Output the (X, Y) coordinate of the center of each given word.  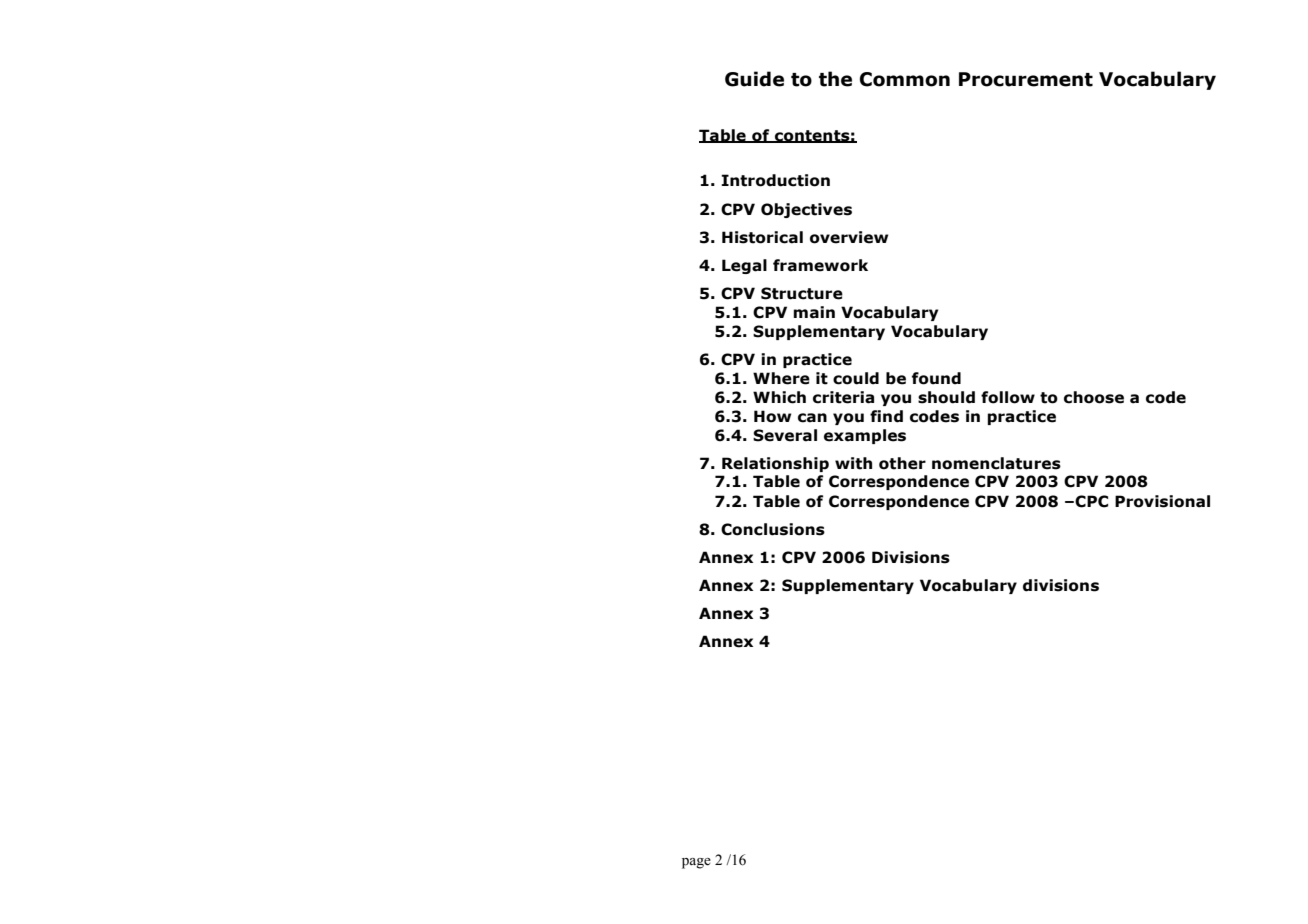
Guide (754, 79)
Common (905, 79)
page (696, 863)
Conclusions (773, 529)
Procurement (1026, 79)
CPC (1091, 501)
